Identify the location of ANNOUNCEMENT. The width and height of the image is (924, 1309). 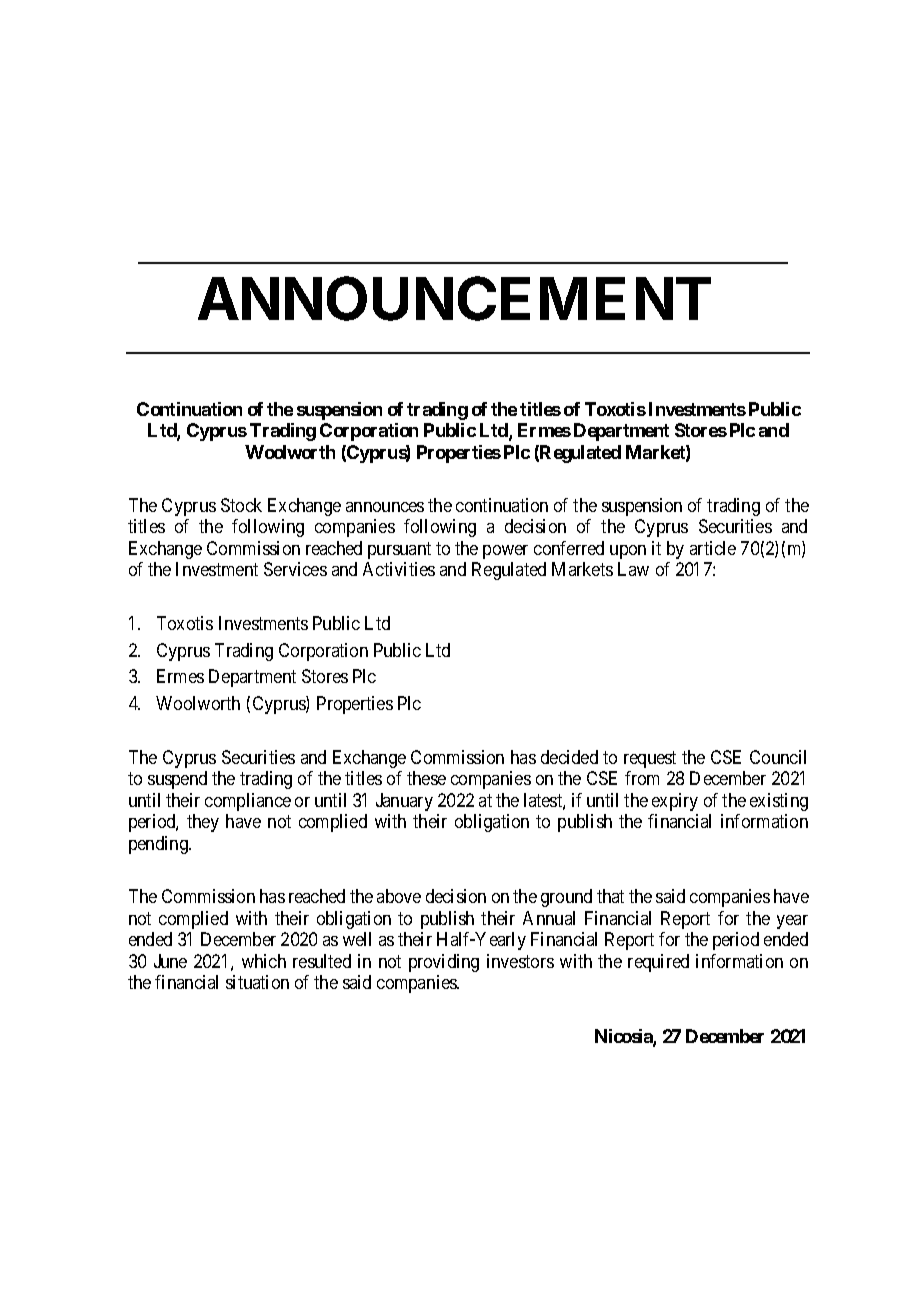
(454, 299).
